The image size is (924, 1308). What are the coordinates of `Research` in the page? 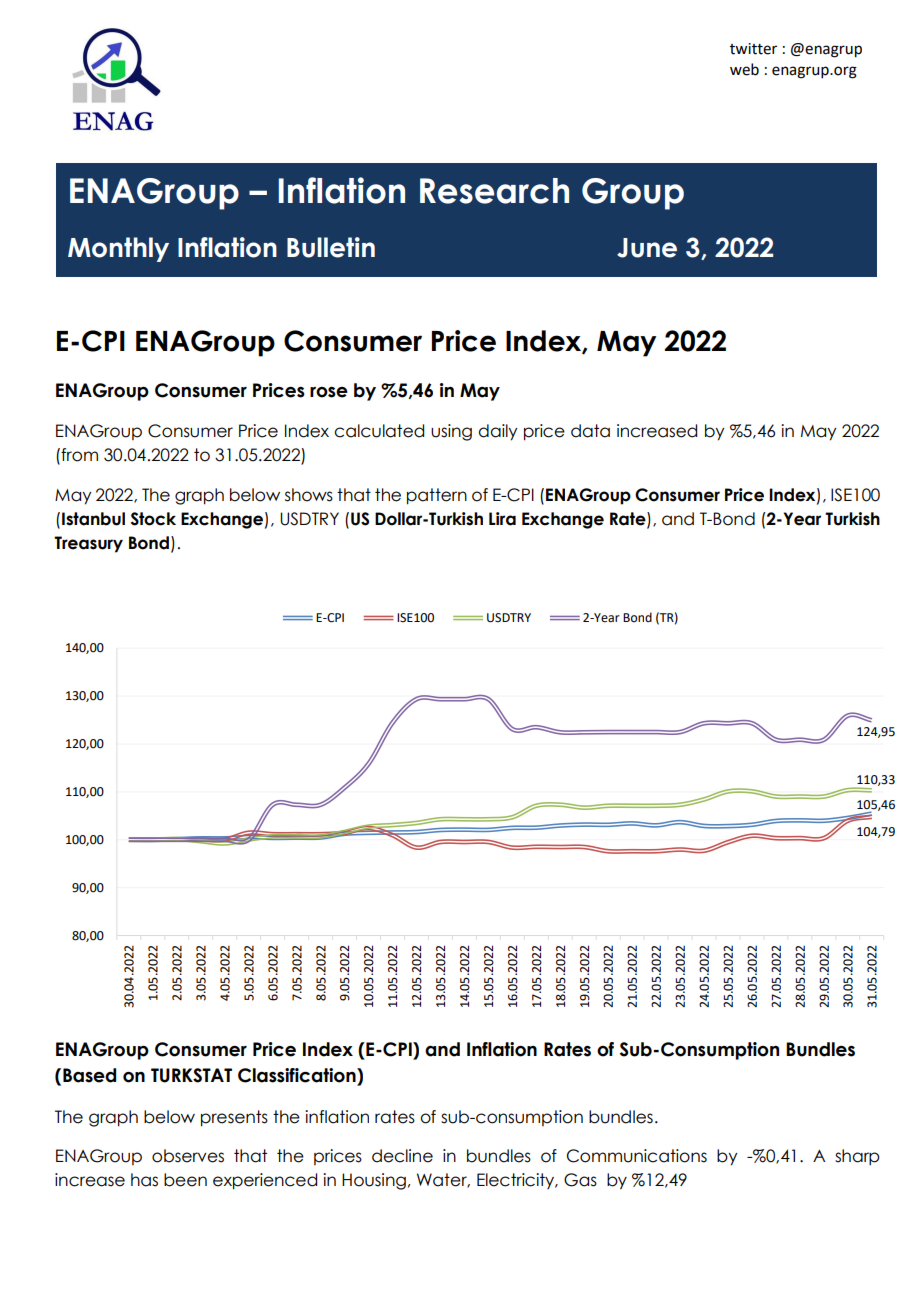 It's located at (494, 191).
